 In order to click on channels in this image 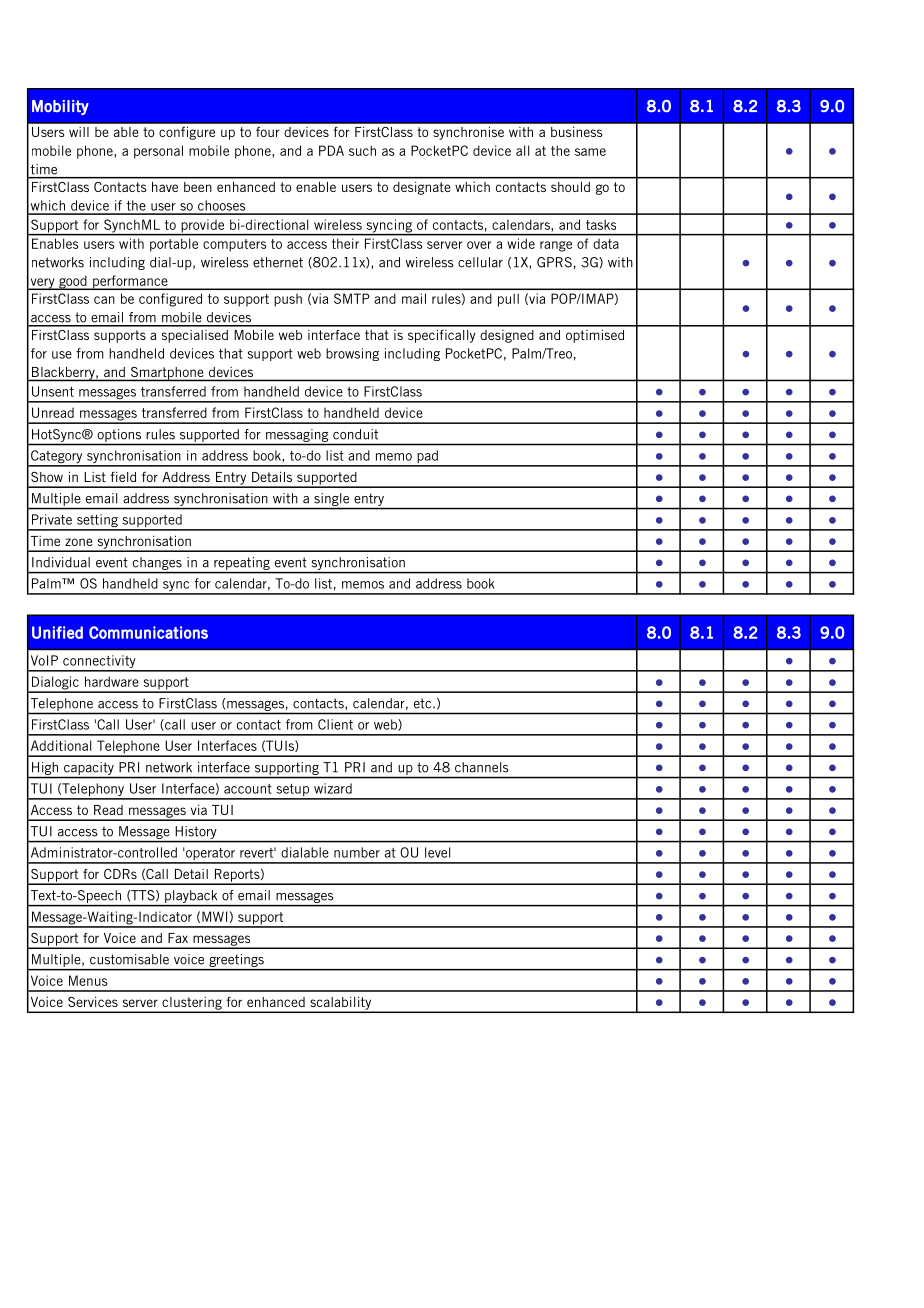, I will do `click(482, 767)`.
